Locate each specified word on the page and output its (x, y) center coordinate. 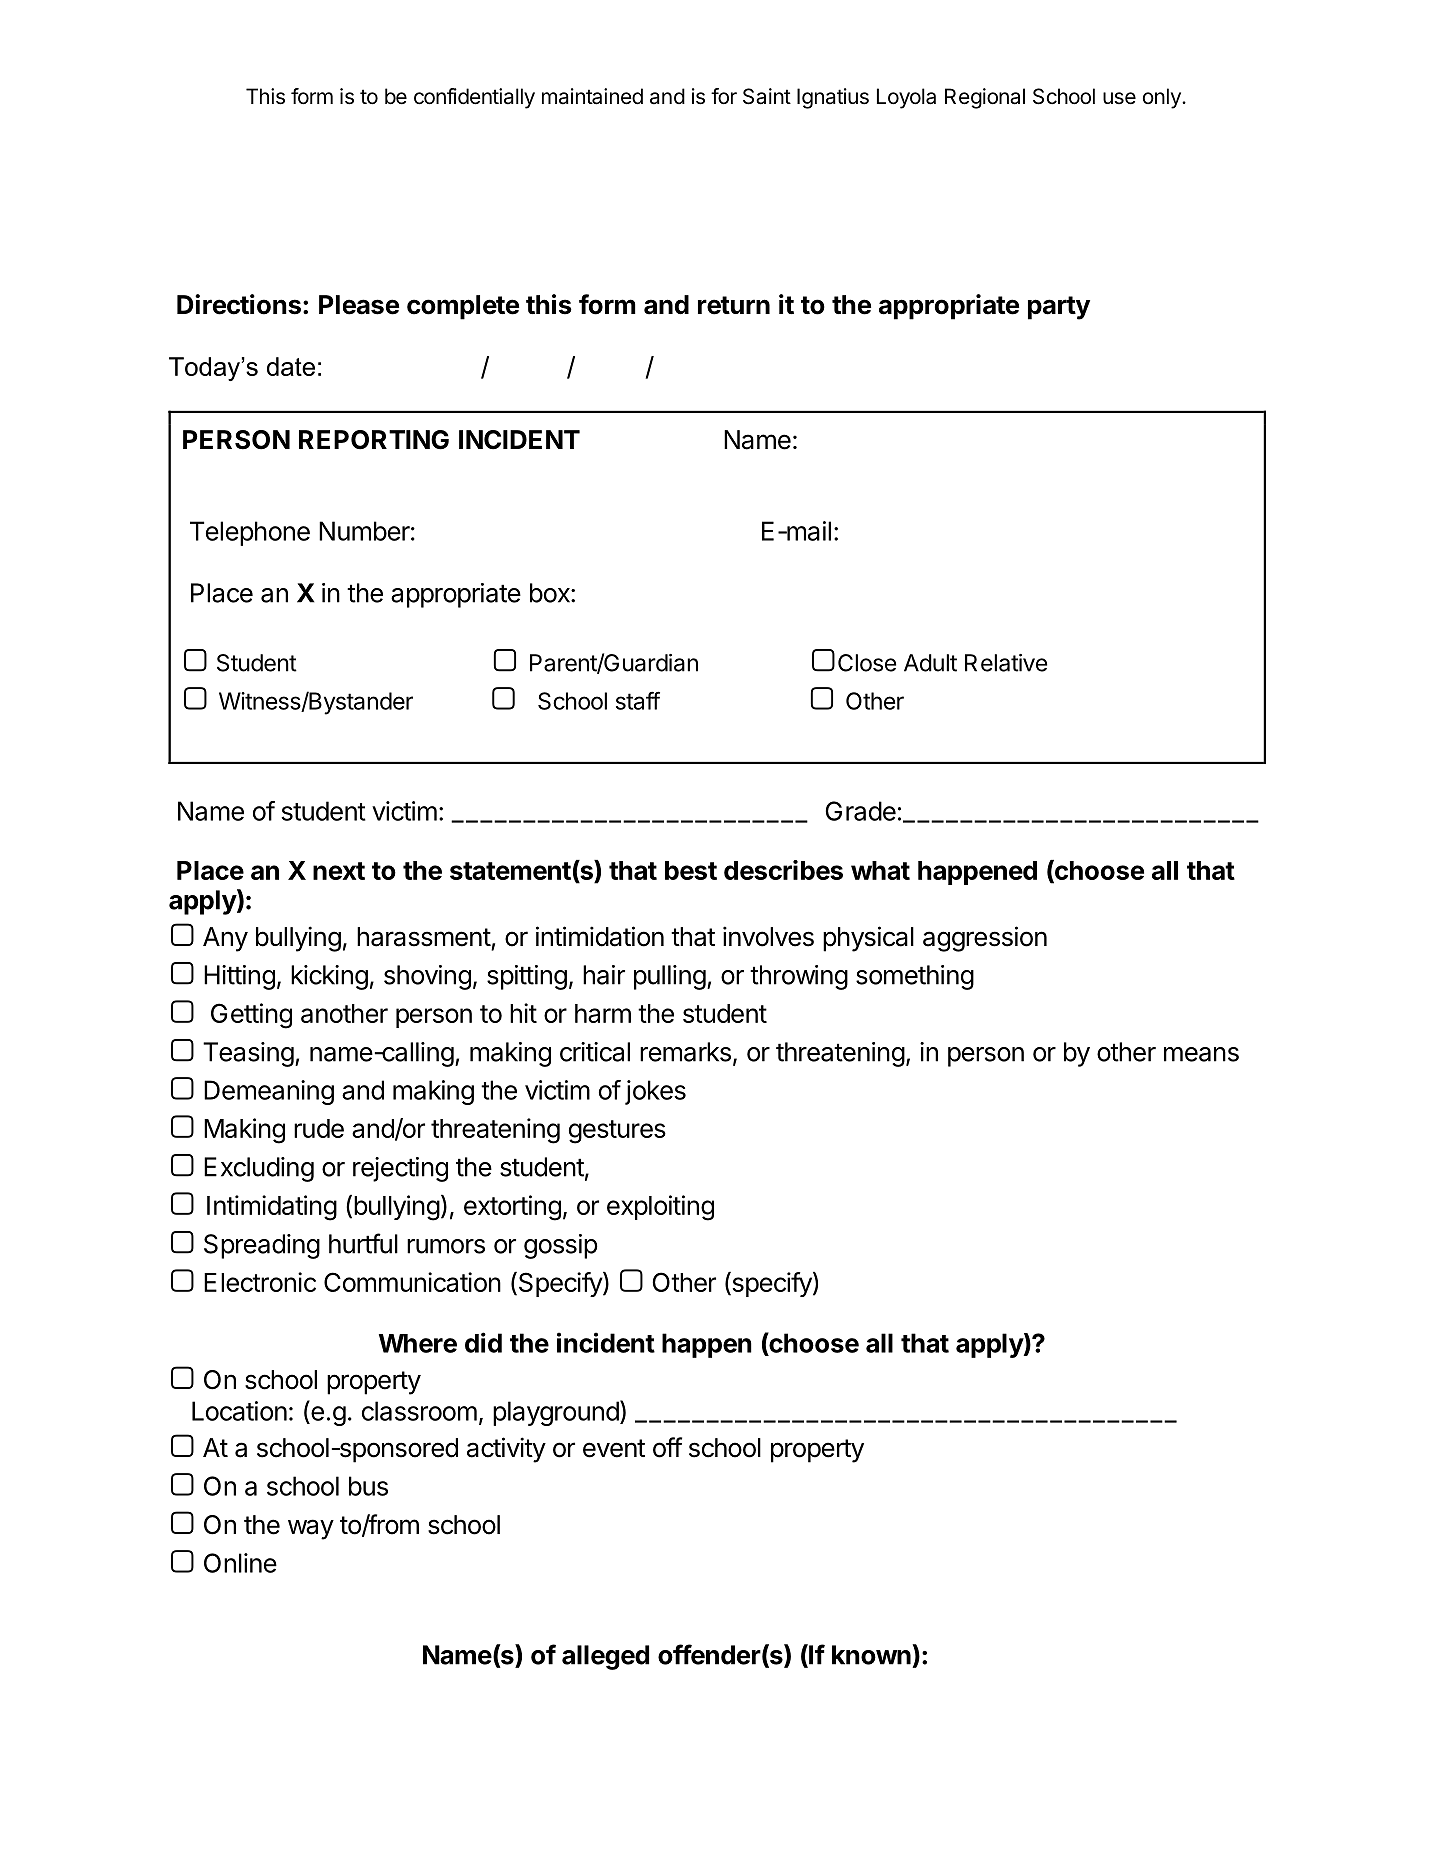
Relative (1006, 663)
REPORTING (374, 440)
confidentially (474, 98)
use (1119, 98)
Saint (767, 96)
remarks (685, 1052)
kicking (329, 977)
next (339, 871)
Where (418, 1343)
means (1201, 1054)
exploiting (660, 1208)
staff (638, 700)
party (1059, 308)
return (734, 305)
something (915, 977)
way (311, 1529)
